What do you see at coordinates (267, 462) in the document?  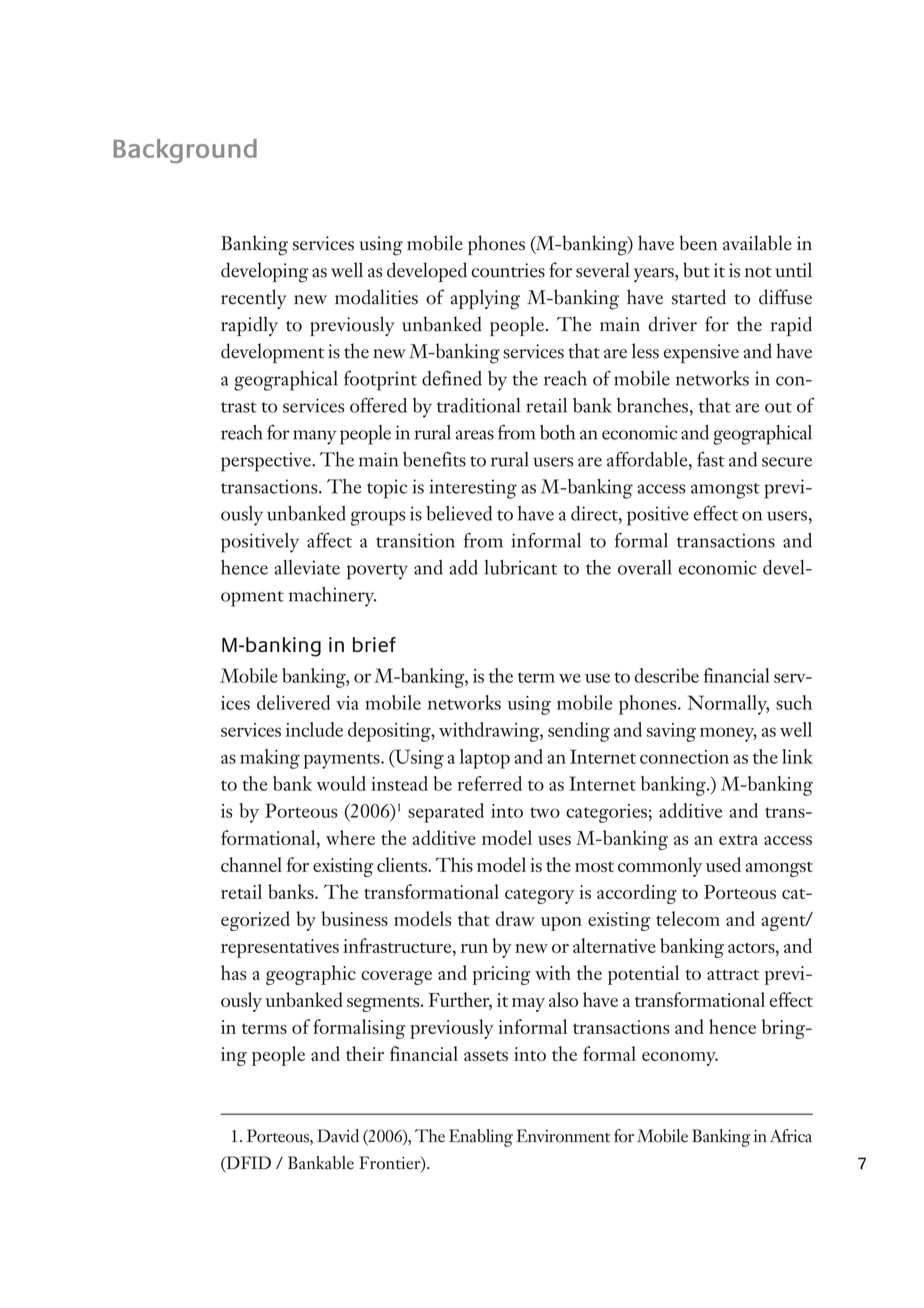 I see `perspective` at bounding box center [267, 462].
